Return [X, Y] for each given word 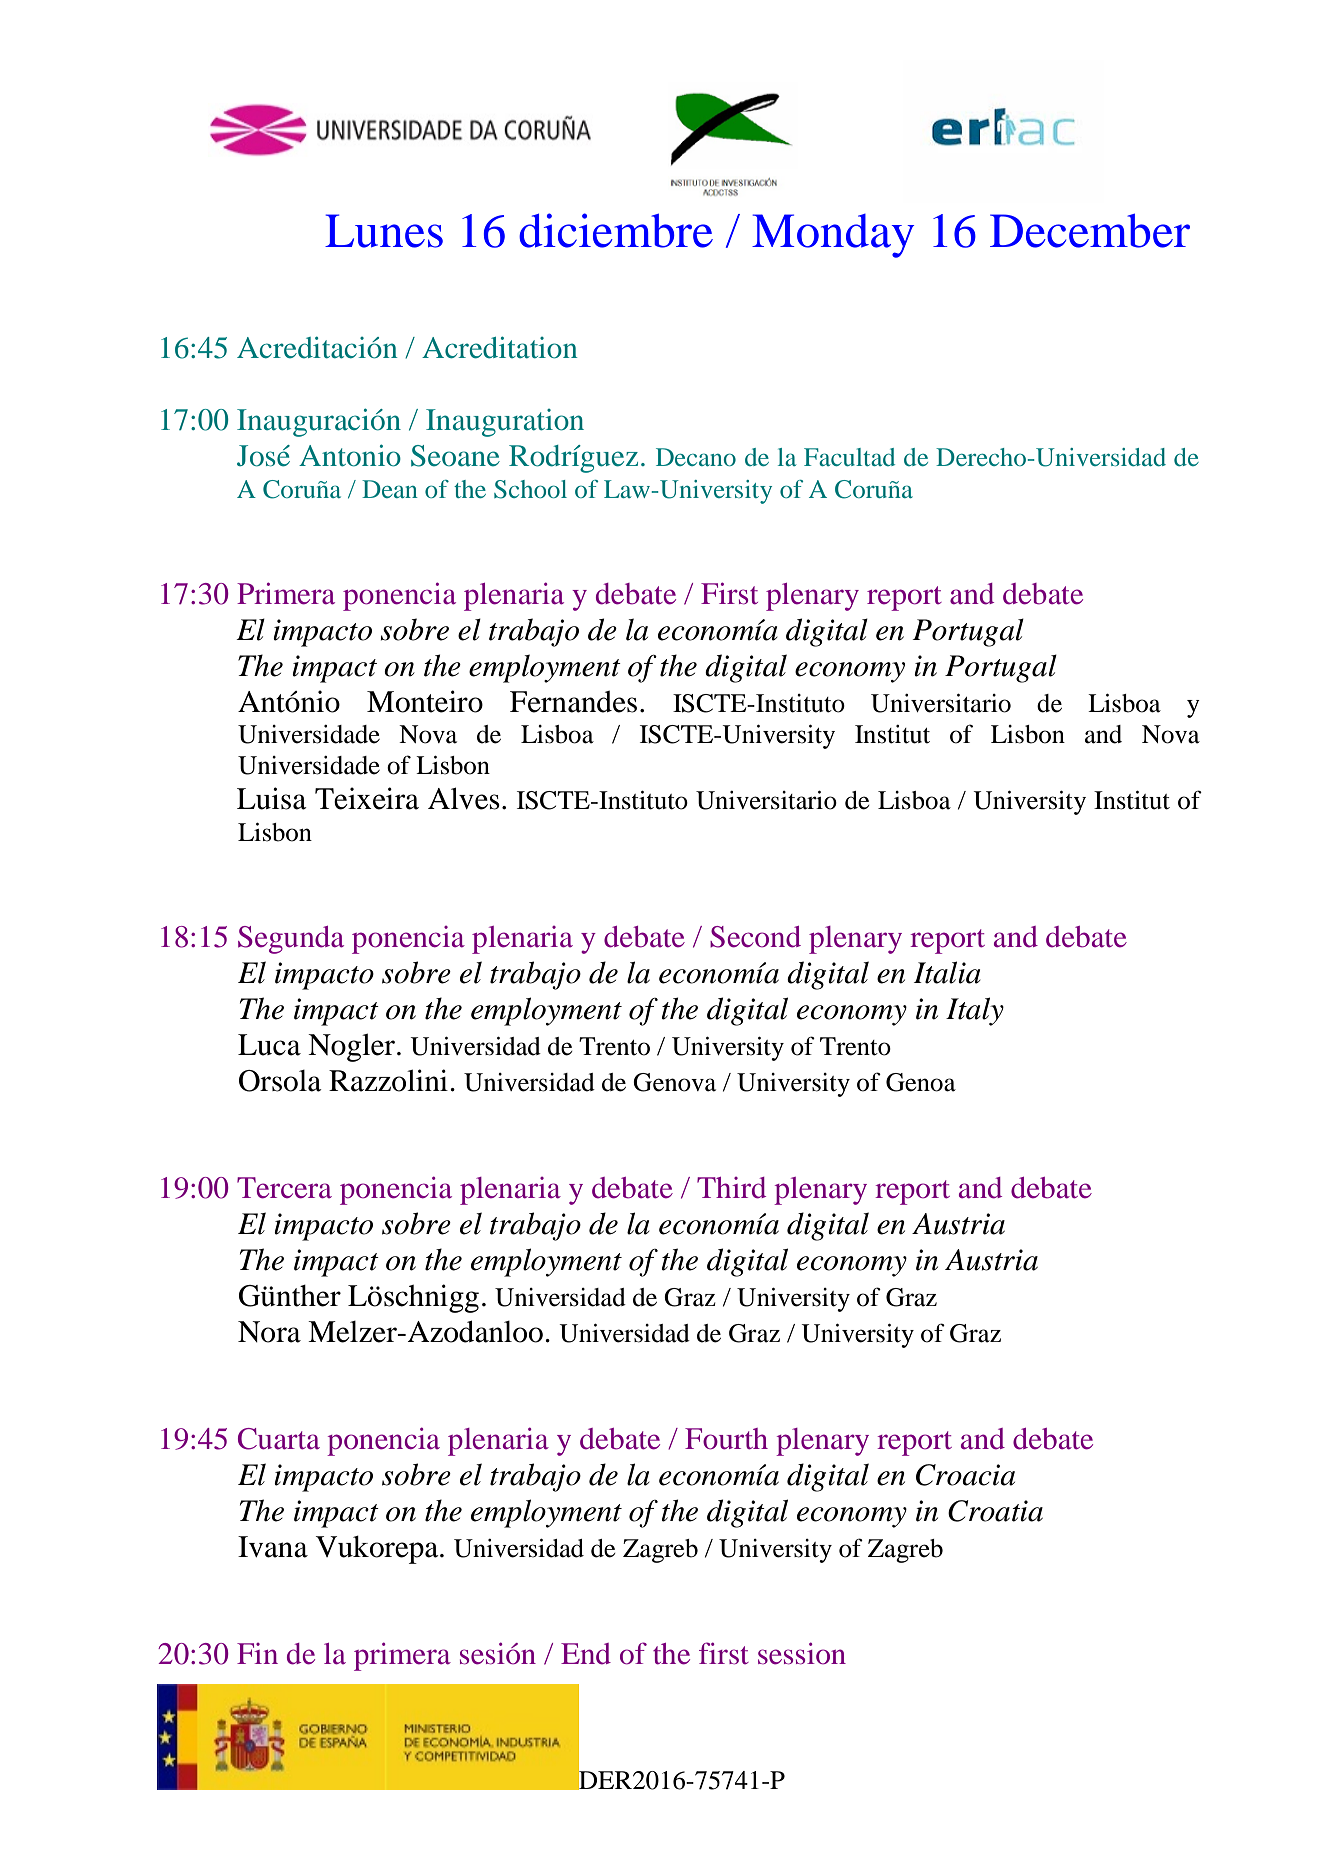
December [1090, 231]
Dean [390, 489]
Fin [257, 1653]
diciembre [616, 230]
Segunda [291, 940]
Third [731, 1188]
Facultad [849, 457]
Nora [269, 1332]
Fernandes [573, 702]
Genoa [921, 1082]
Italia [947, 972]
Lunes [384, 231]
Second [755, 937]
